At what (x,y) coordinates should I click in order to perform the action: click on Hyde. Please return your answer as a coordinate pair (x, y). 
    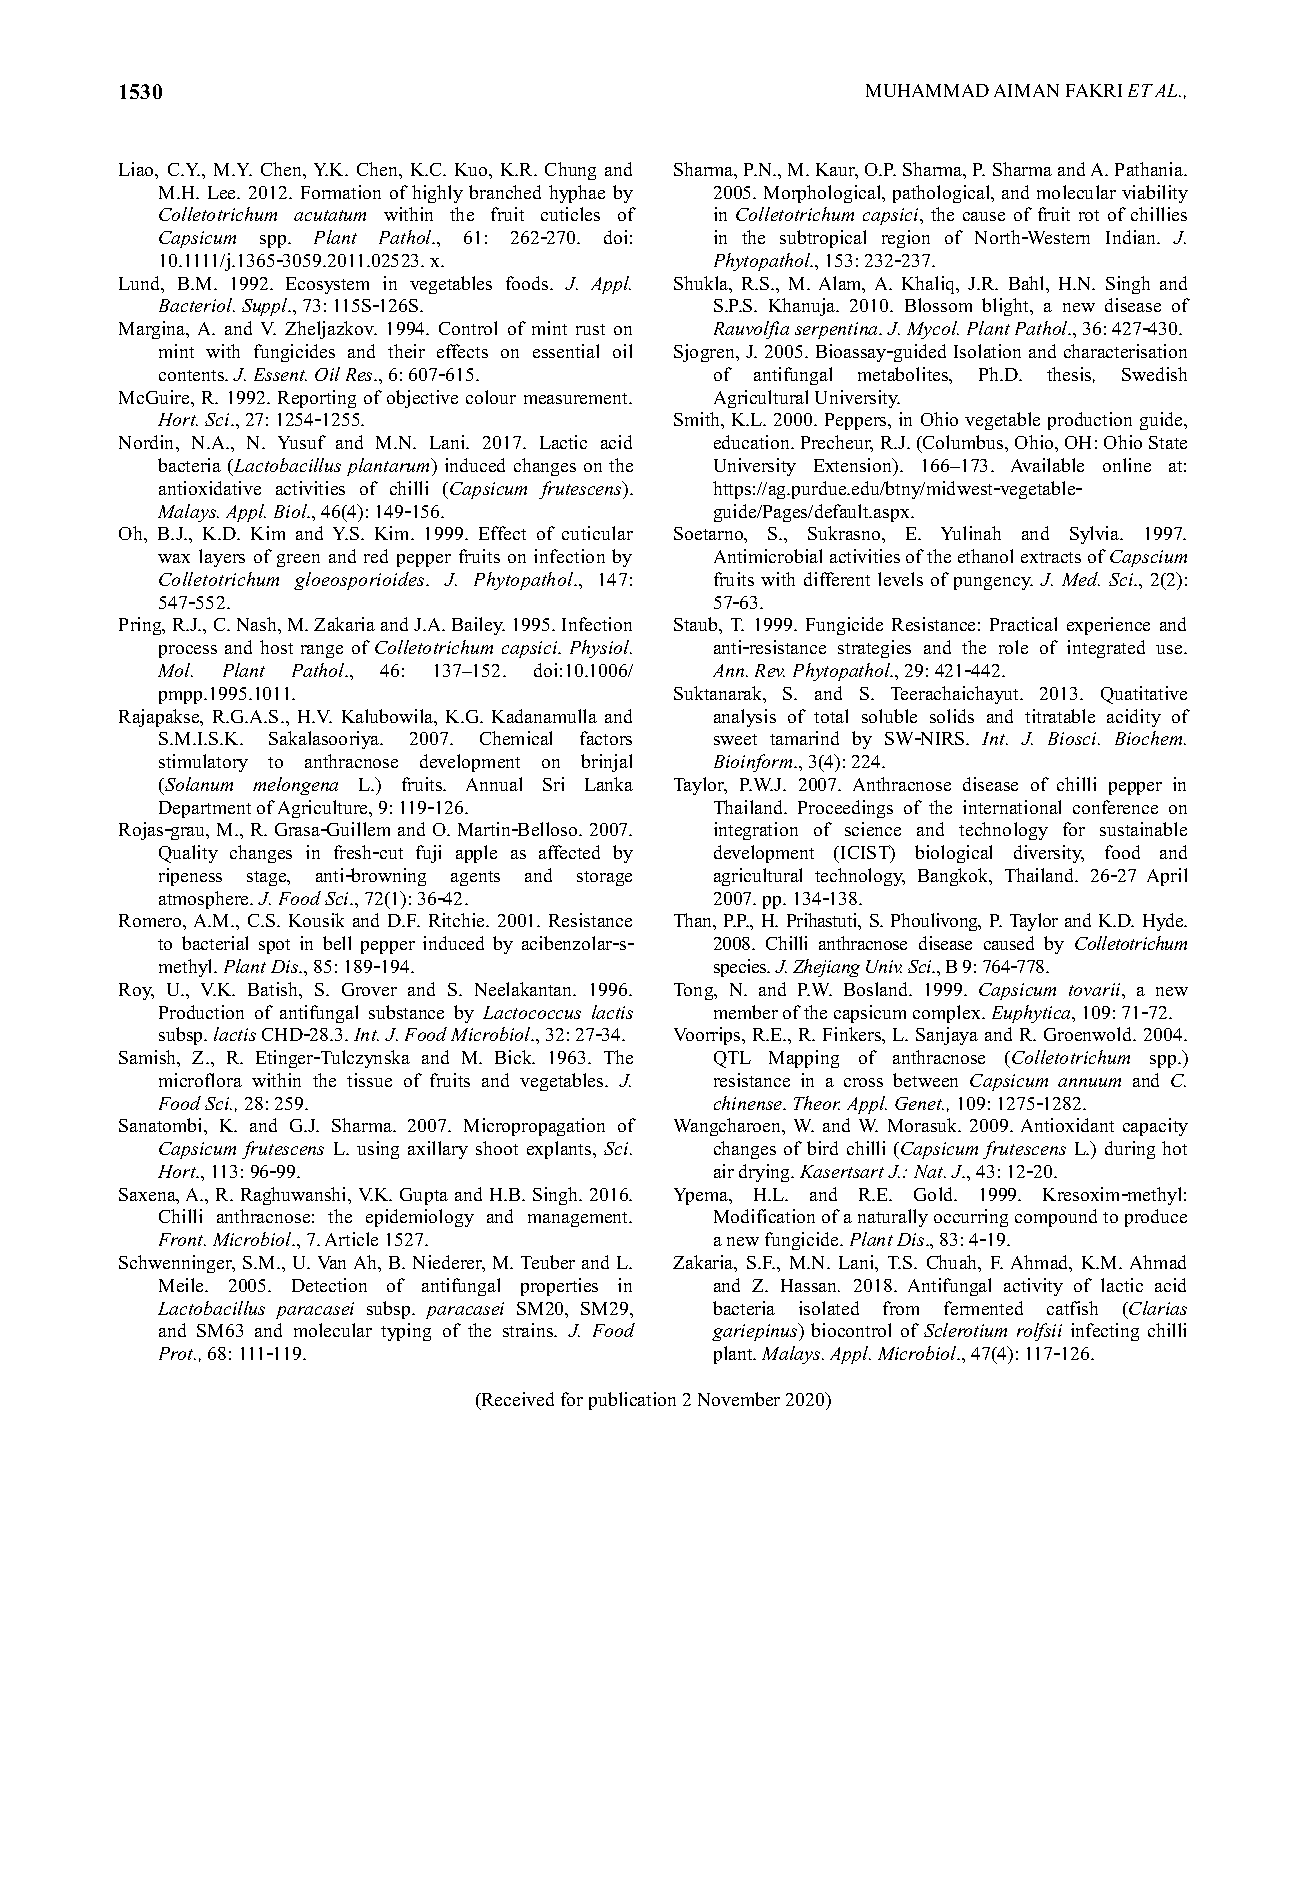
    Looking at the image, I should click on (1164, 922).
